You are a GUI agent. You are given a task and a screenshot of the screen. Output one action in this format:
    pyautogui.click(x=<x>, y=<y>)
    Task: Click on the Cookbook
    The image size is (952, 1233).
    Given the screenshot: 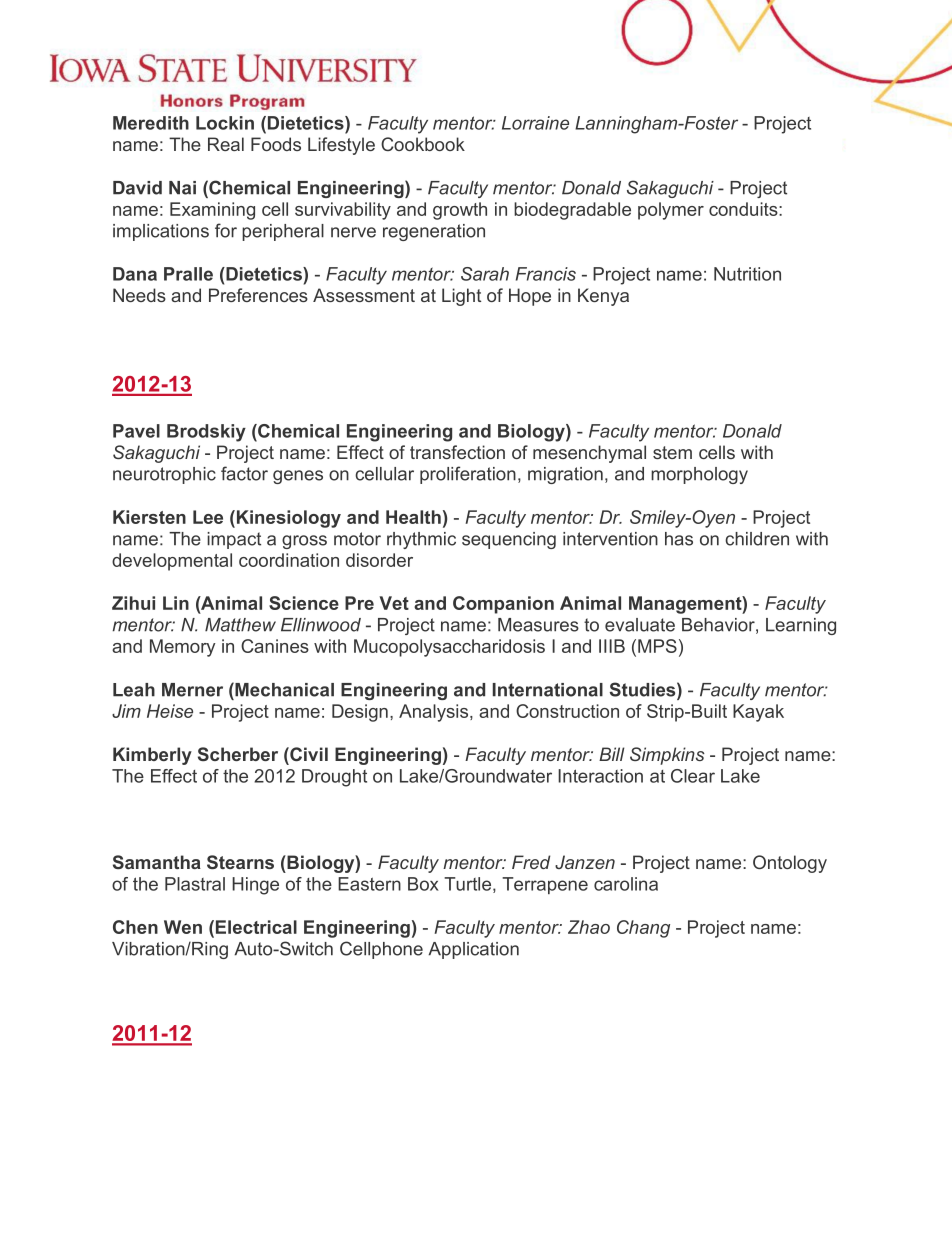 What is the action you would take?
    pyautogui.click(x=423, y=144)
